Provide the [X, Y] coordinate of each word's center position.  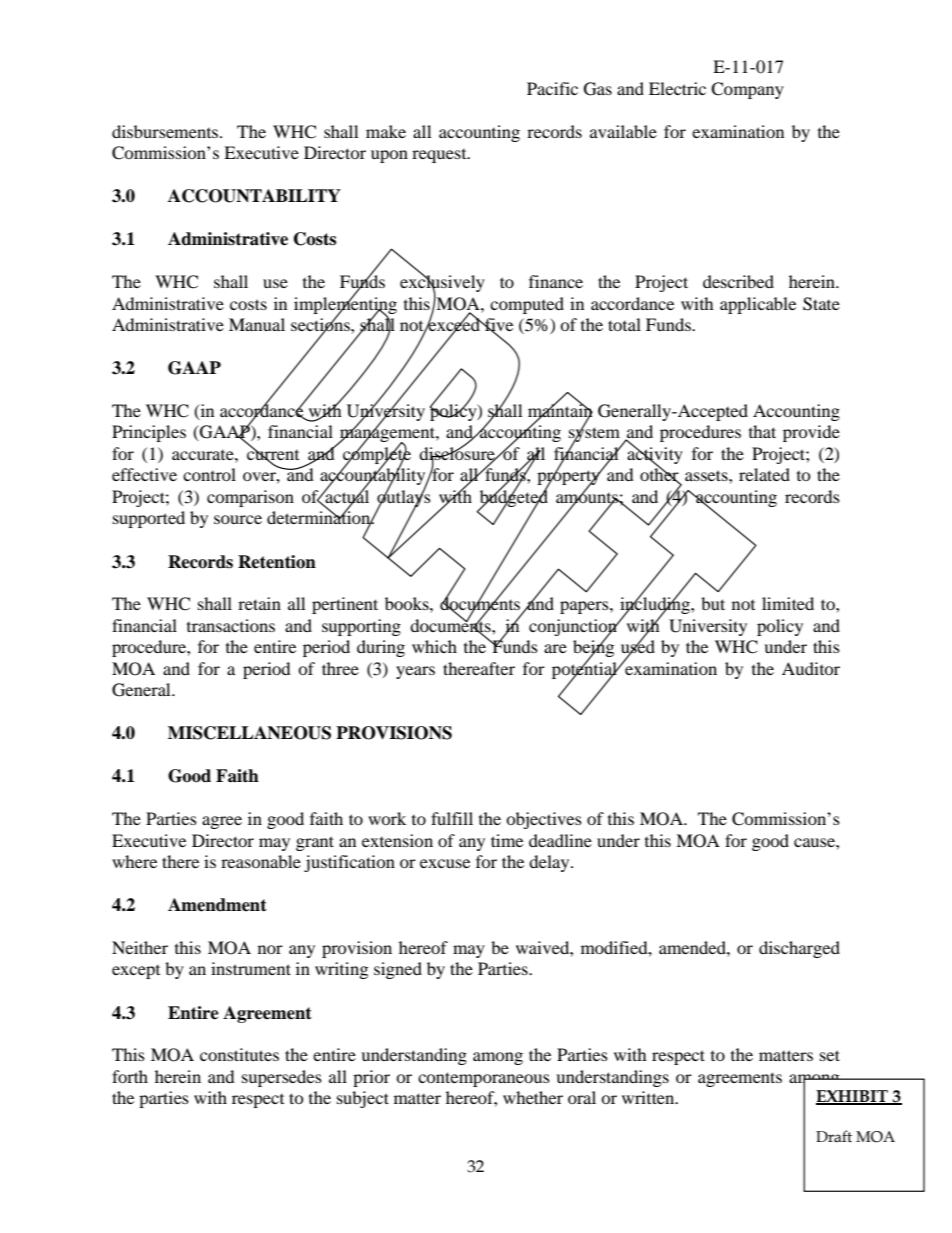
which [434, 646]
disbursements [166, 131]
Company [747, 90]
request [440, 156]
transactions [231, 625]
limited [788, 603]
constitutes [239, 1054]
